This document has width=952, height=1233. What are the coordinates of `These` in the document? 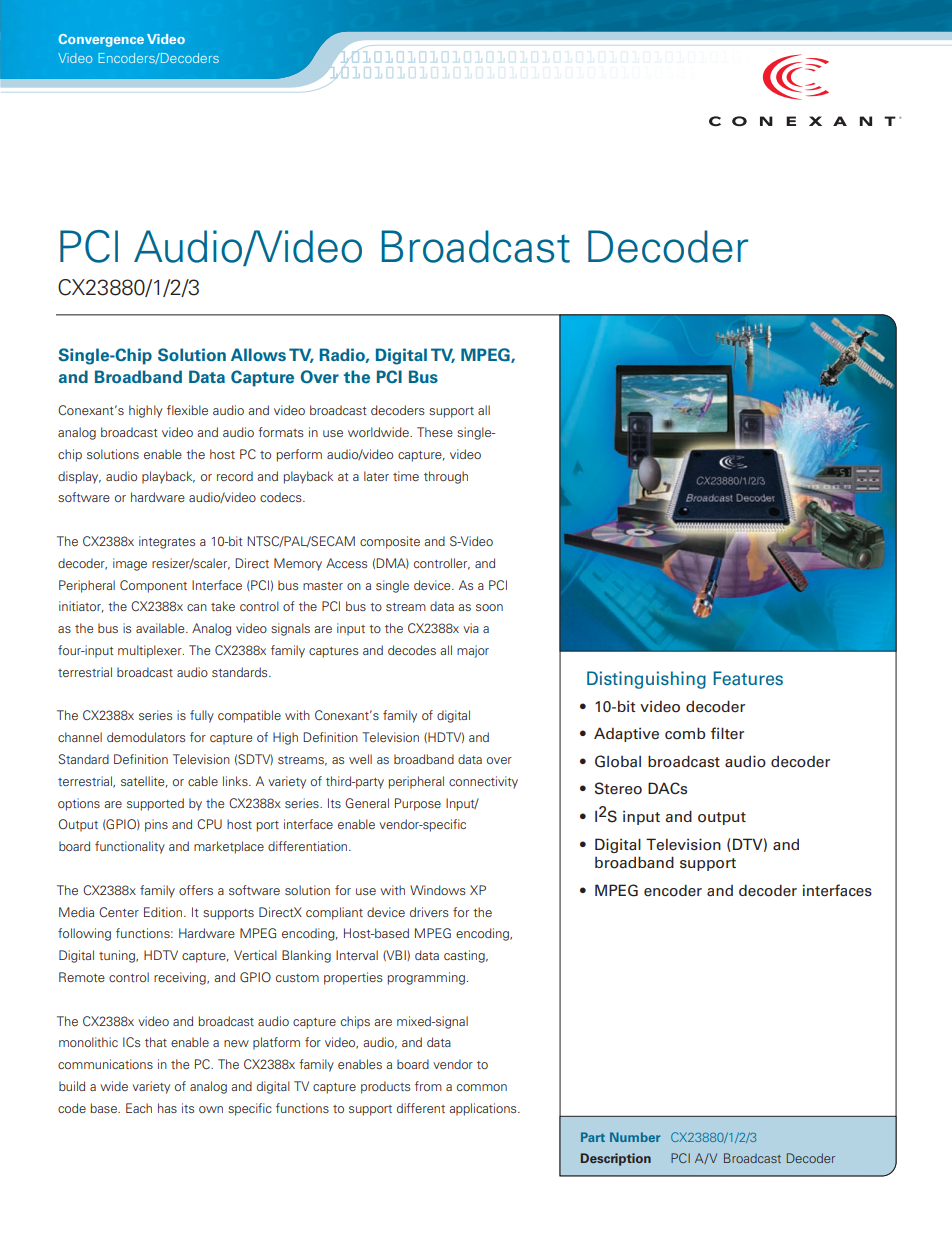 It's located at (435, 432).
